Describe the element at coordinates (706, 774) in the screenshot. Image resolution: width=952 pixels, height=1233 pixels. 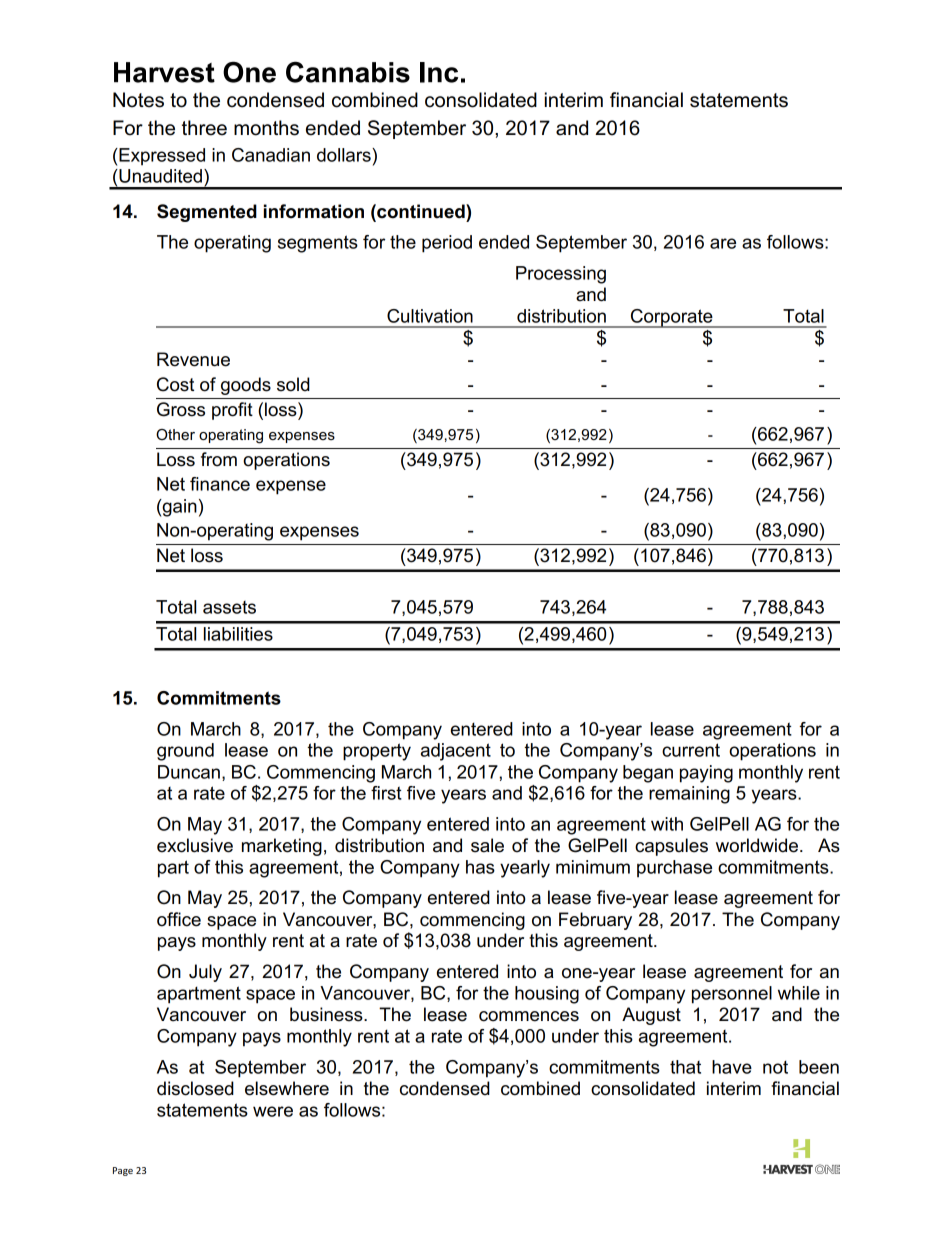
I see `paying` at that location.
